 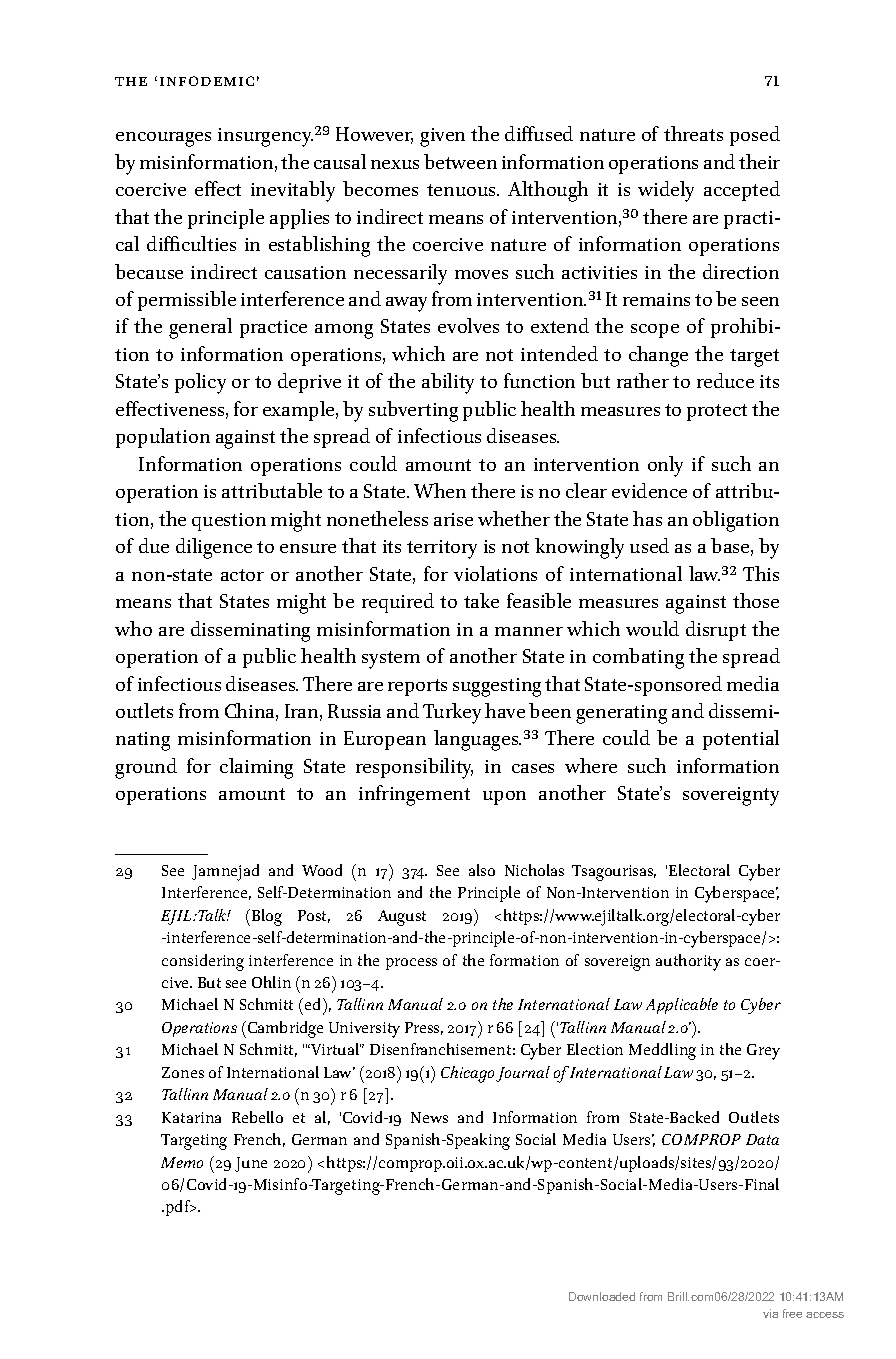 What do you see at coordinates (460, 161) in the screenshot?
I see `between` at bounding box center [460, 161].
